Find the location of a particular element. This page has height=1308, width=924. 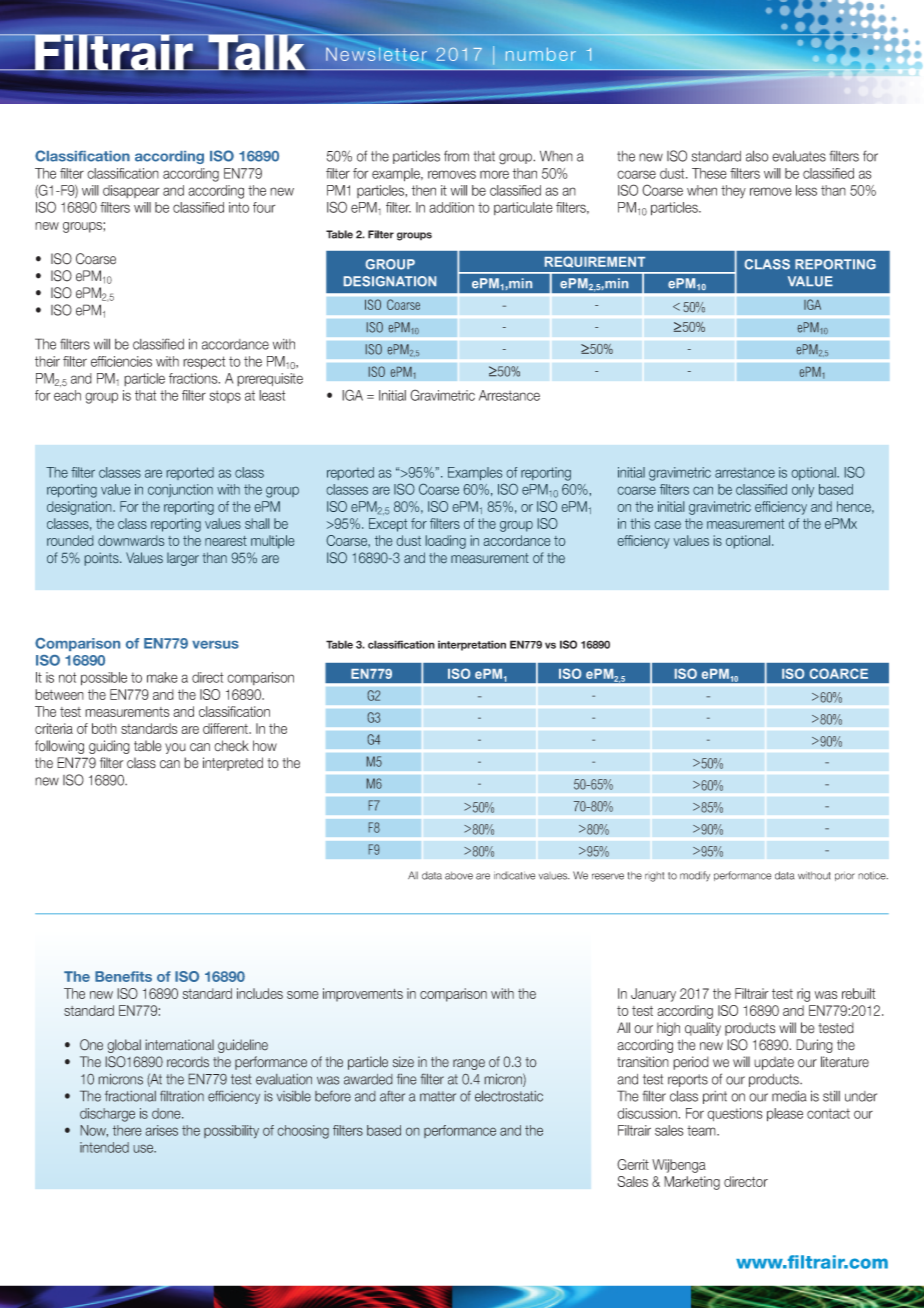

case is located at coordinates (668, 525).
